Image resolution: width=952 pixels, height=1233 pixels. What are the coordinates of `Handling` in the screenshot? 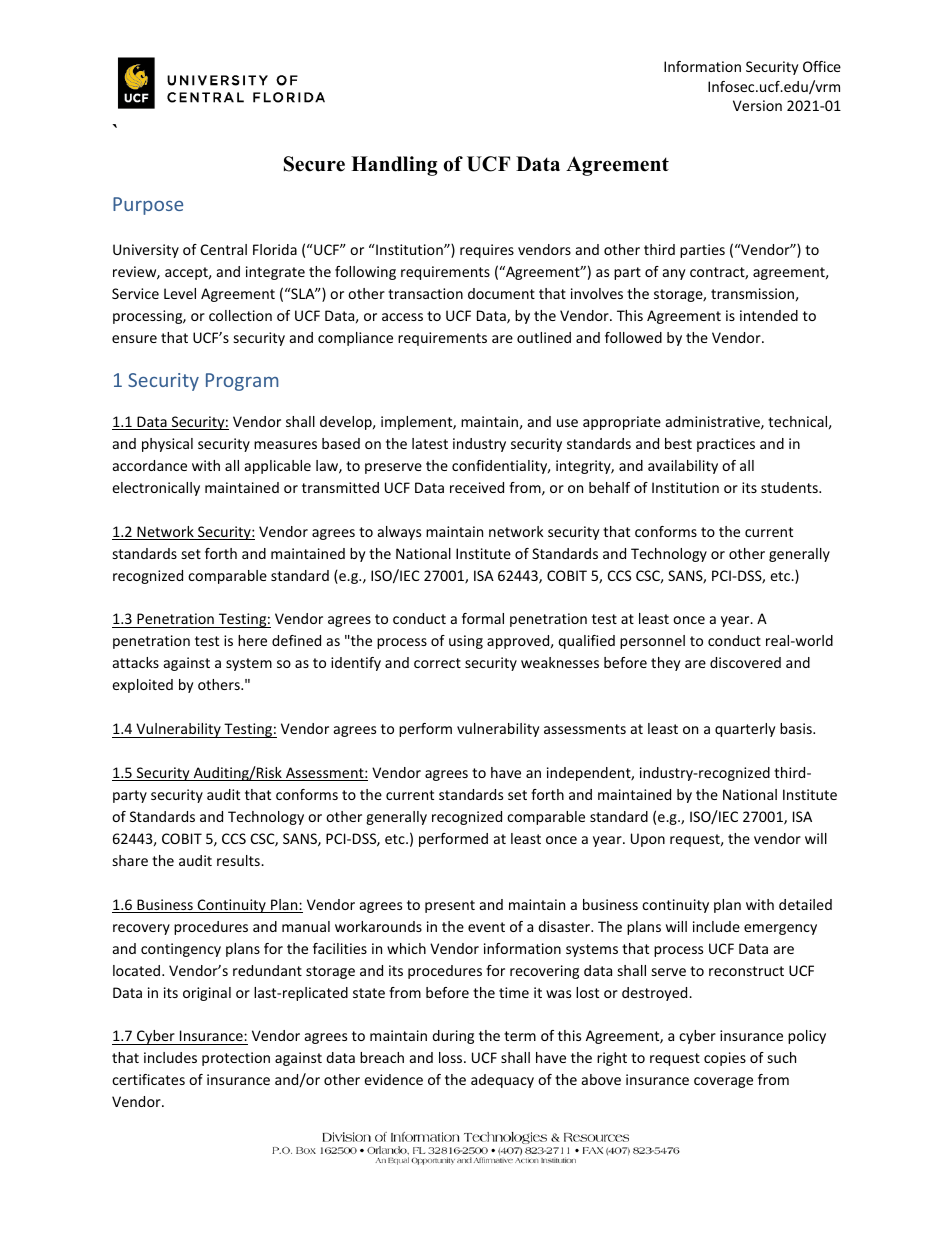 It's located at (394, 166).
